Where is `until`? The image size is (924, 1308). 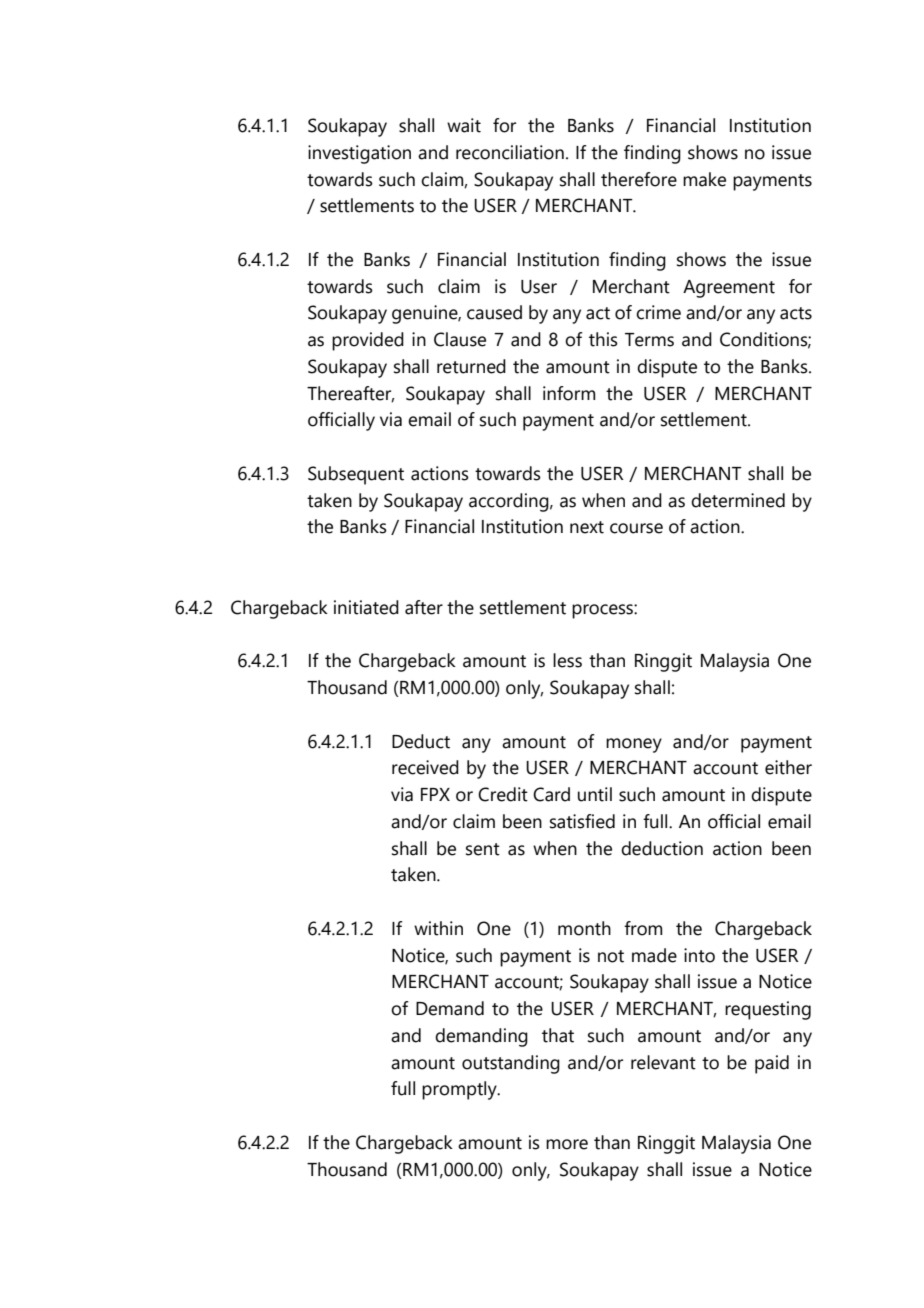 until is located at coordinates (595, 794).
